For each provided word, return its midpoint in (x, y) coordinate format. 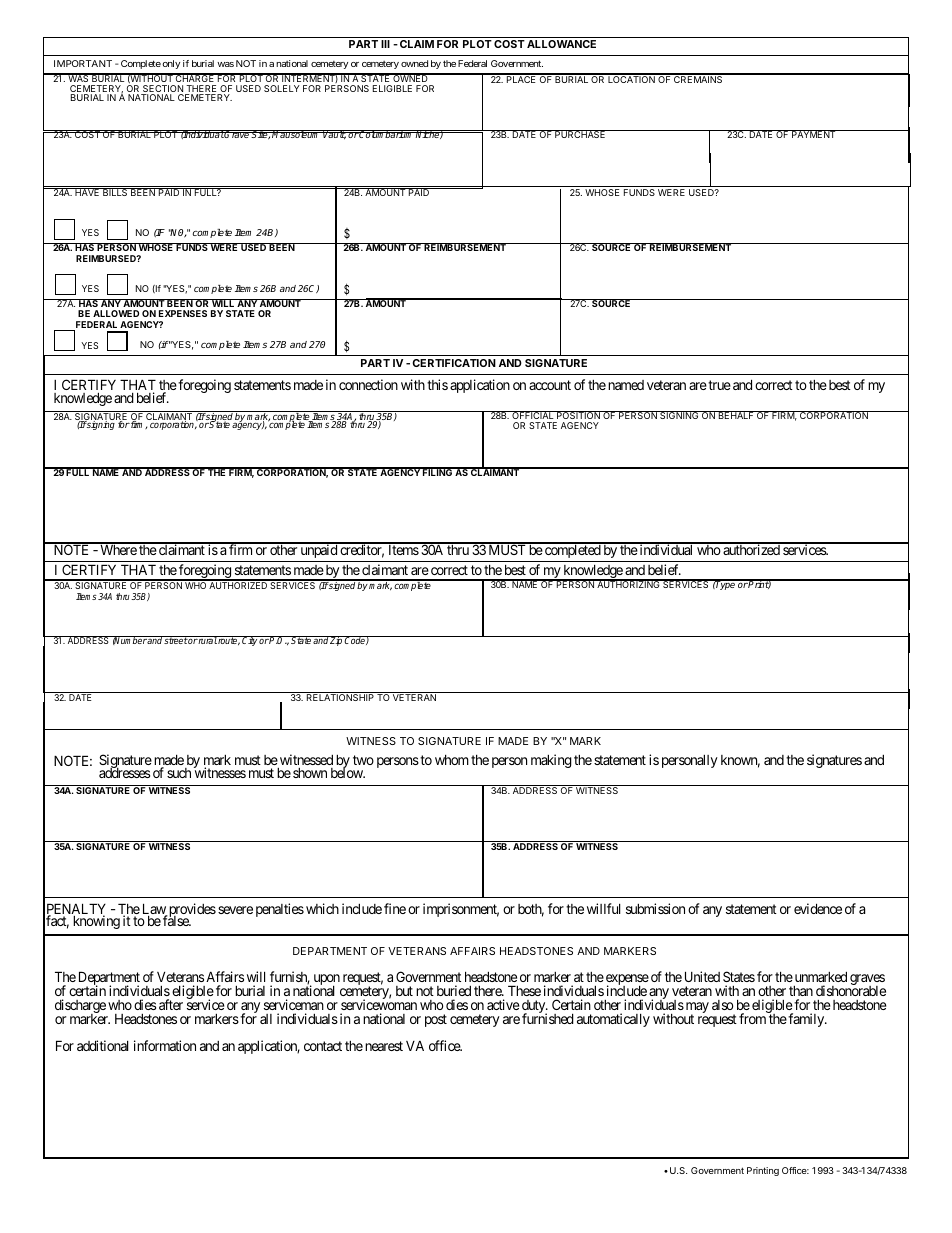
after (171, 1004)
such (179, 773)
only (171, 64)
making (551, 761)
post (436, 1020)
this (437, 384)
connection (368, 384)
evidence (818, 908)
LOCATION (631, 78)
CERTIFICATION (454, 363)
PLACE (521, 78)
